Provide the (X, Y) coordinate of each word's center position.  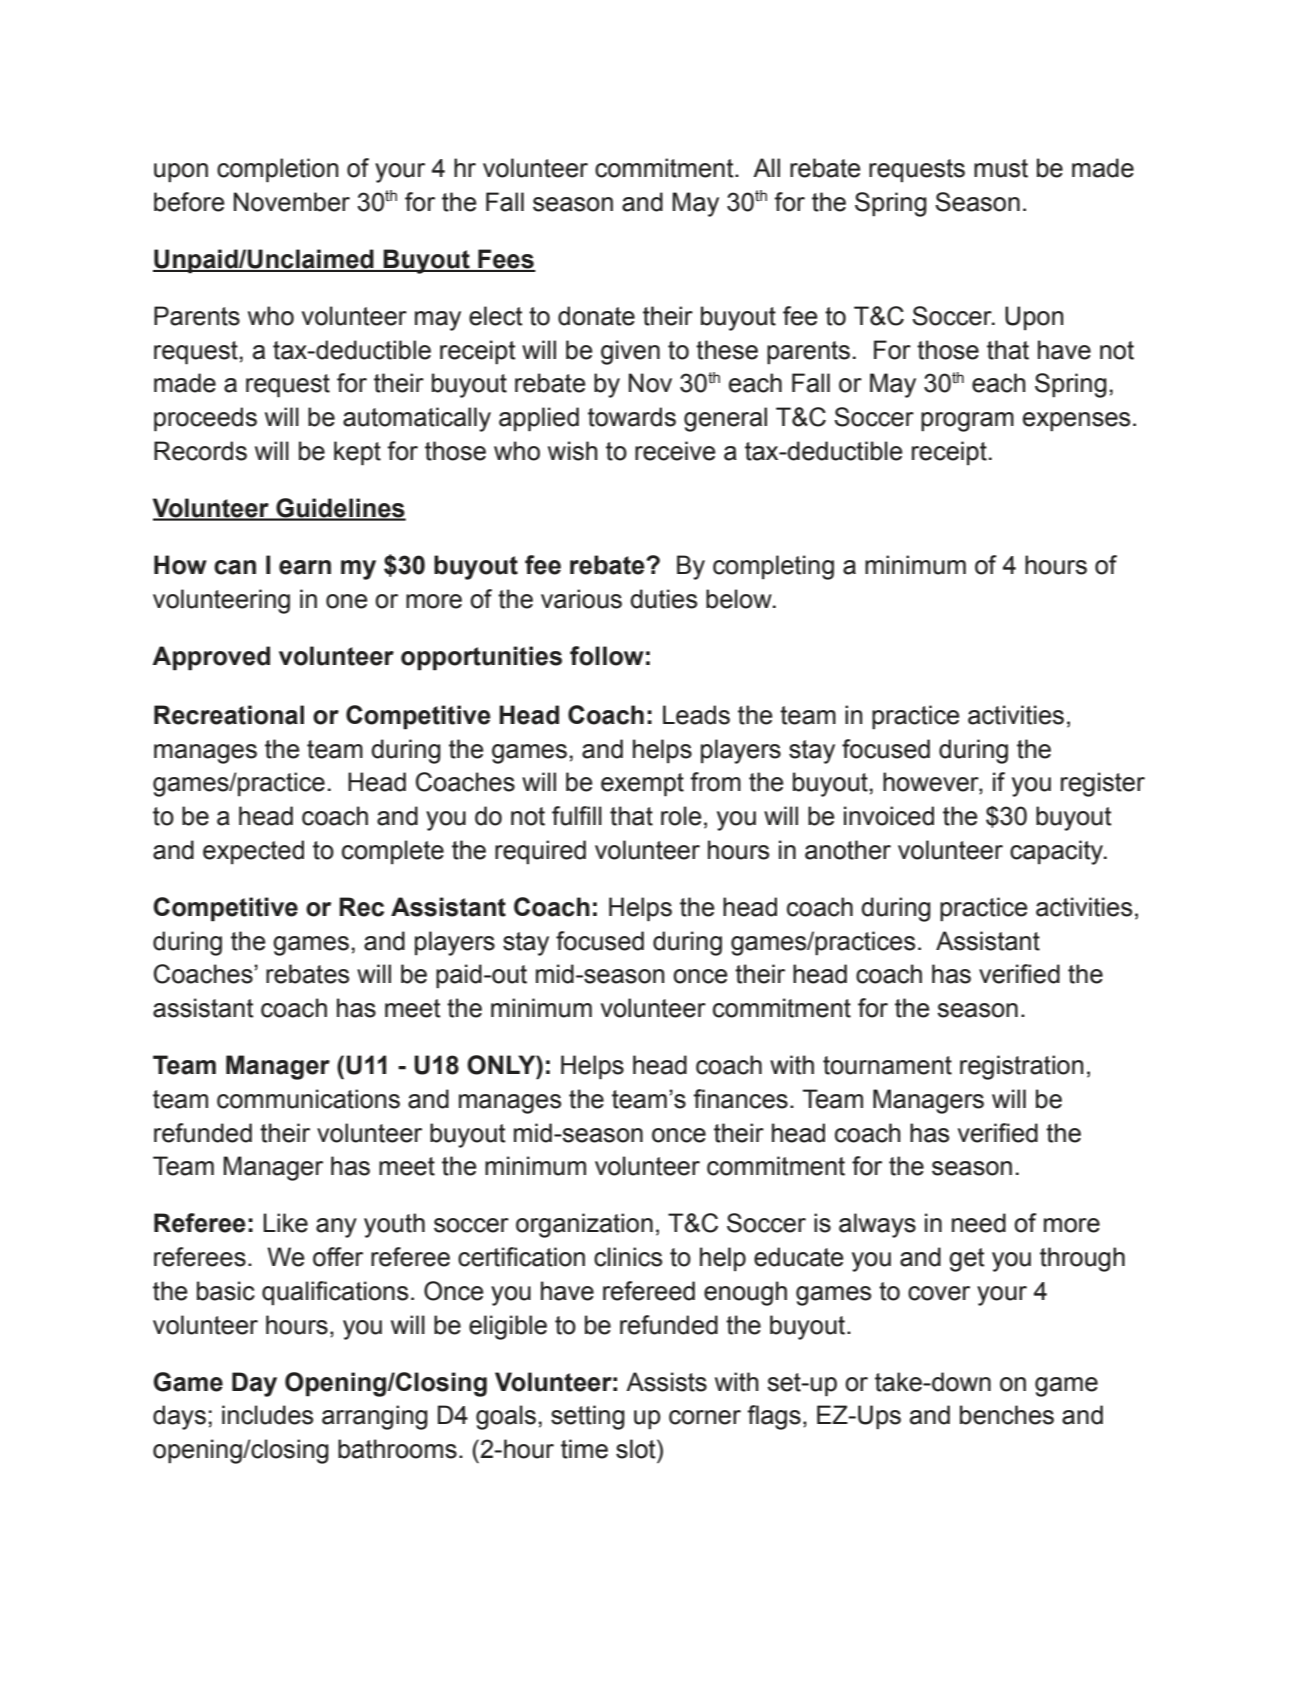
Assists (666, 1382)
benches (1007, 1415)
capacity (1057, 852)
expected (253, 852)
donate (596, 316)
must (1001, 168)
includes (267, 1415)
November (292, 202)
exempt (642, 785)
